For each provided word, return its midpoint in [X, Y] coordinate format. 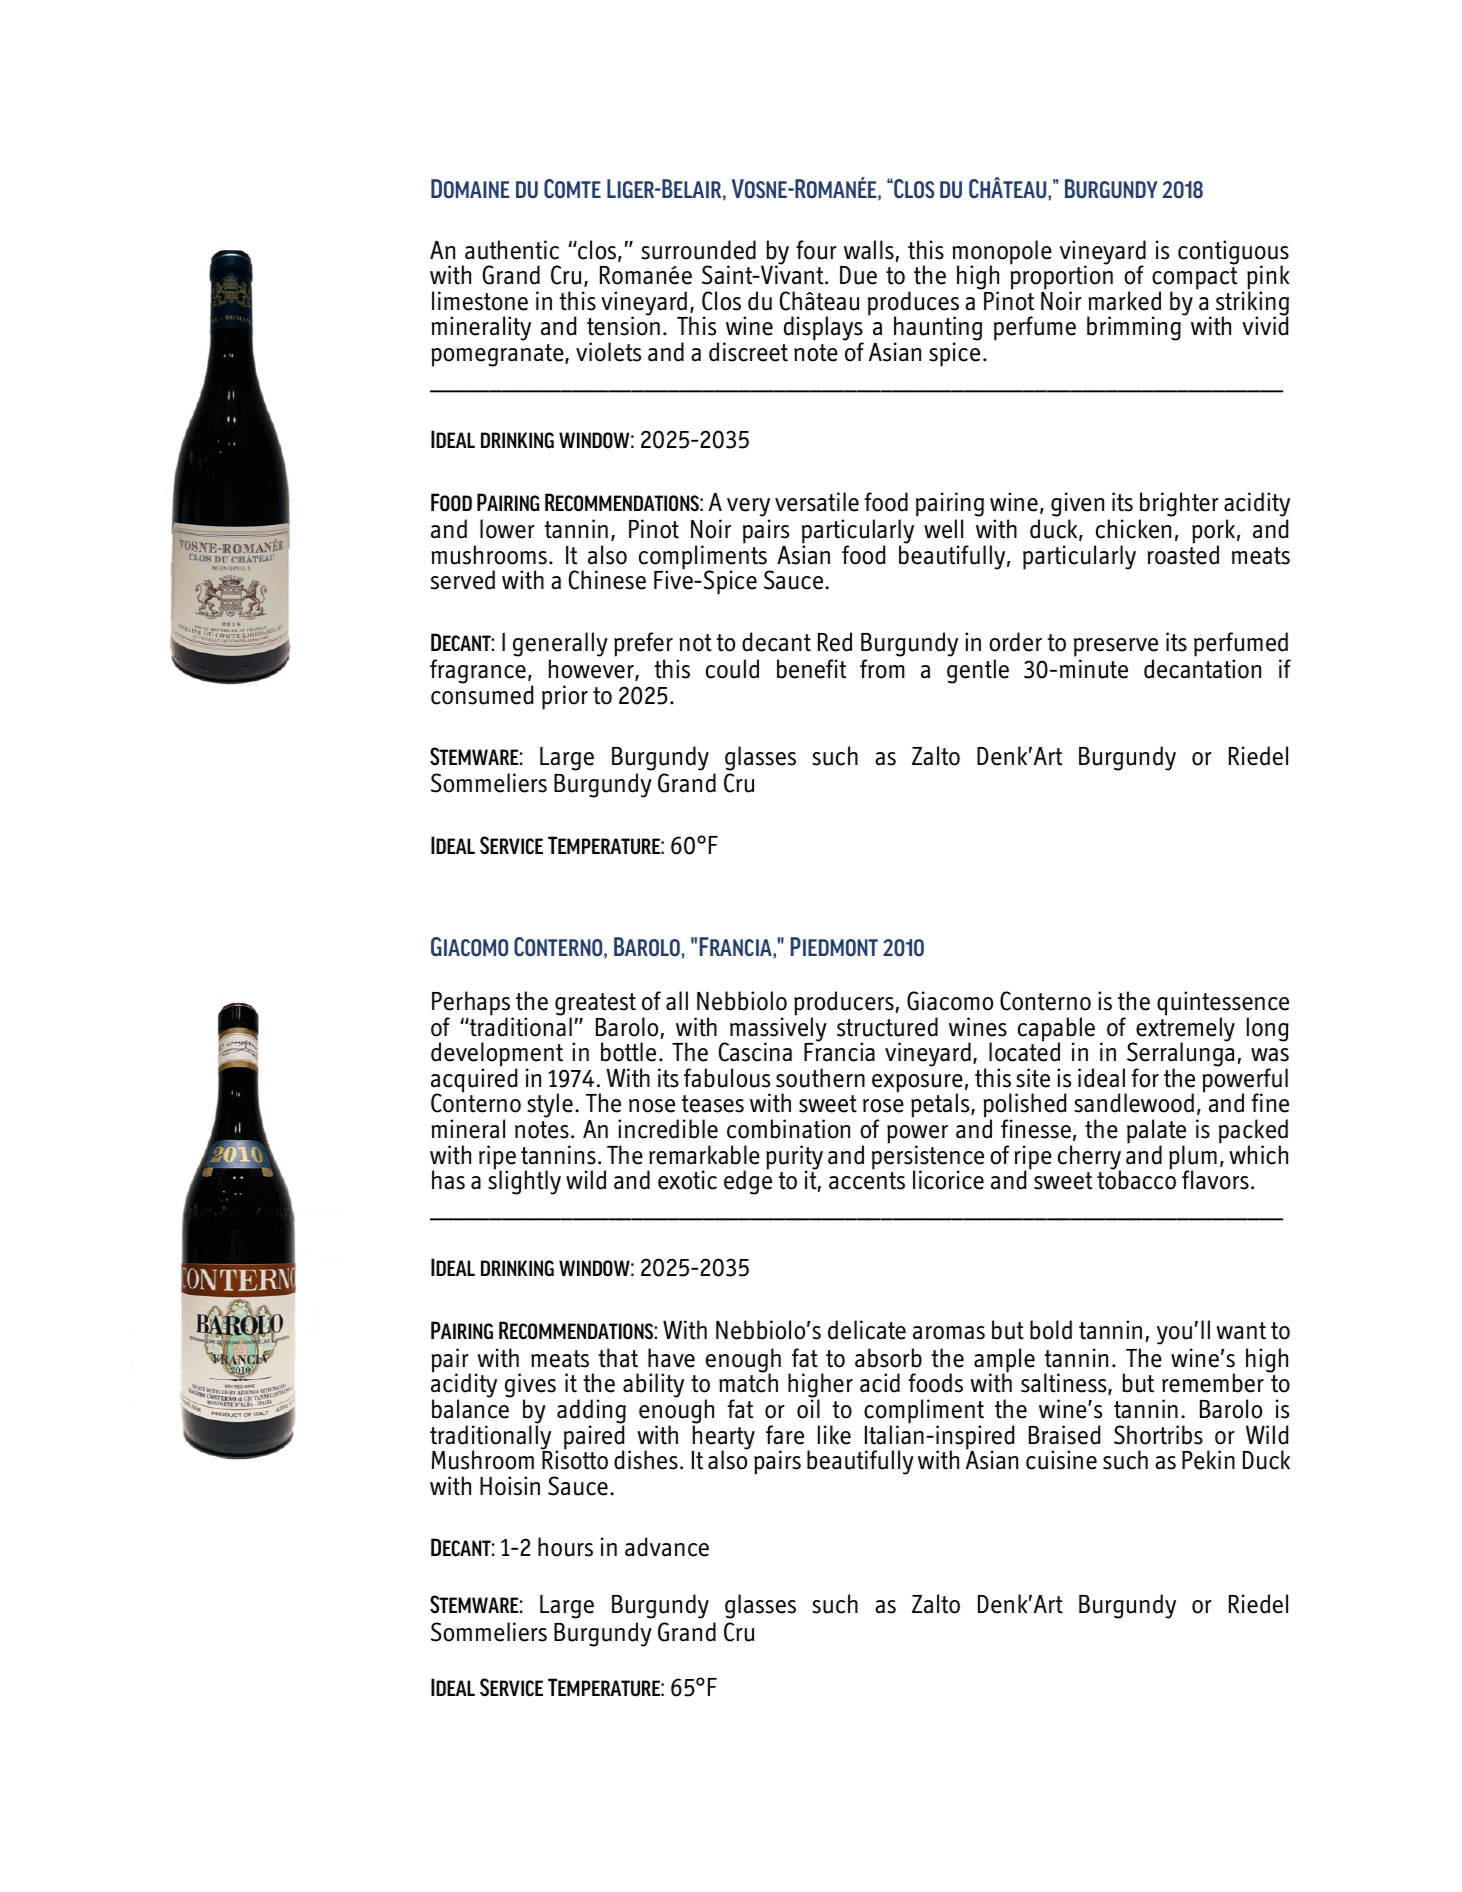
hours [565, 1547]
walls [869, 250]
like [834, 1435]
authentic [512, 250]
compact [1194, 279]
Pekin [1208, 1460]
